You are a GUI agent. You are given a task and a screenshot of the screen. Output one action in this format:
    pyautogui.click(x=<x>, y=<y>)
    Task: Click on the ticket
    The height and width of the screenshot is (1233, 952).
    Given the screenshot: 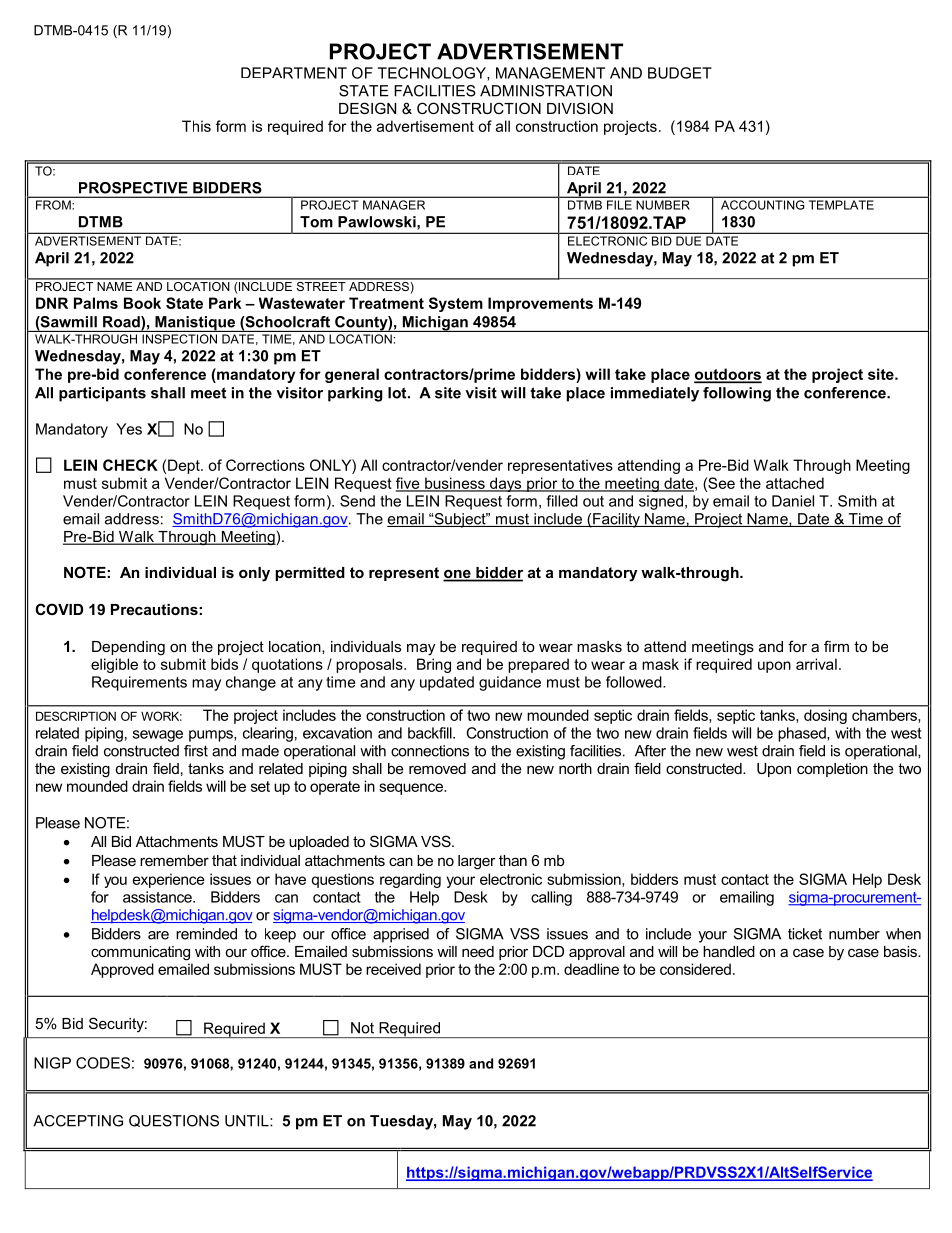 What is the action you would take?
    pyautogui.click(x=805, y=934)
